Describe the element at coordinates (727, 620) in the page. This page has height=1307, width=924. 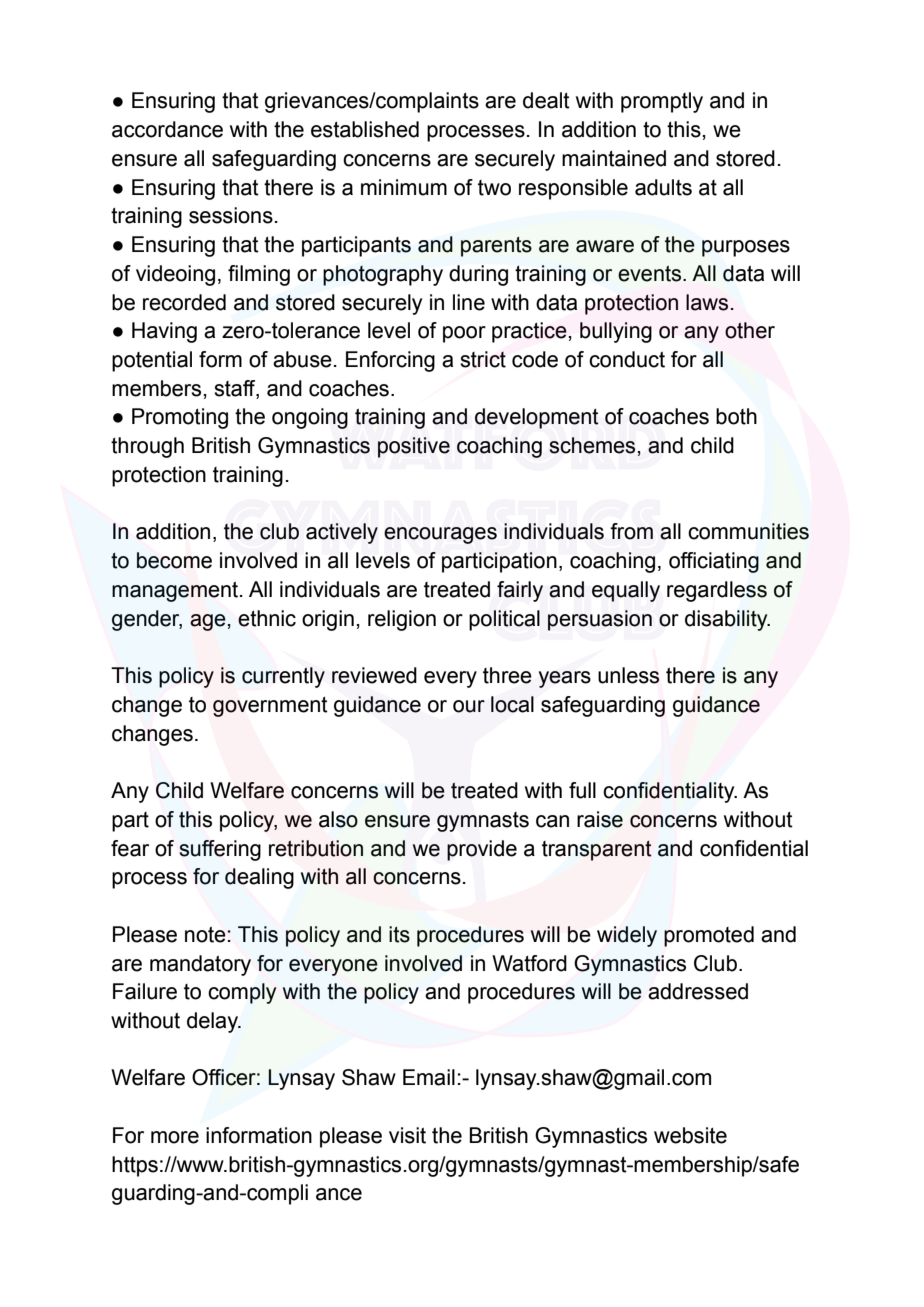
I see `disability` at that location.
